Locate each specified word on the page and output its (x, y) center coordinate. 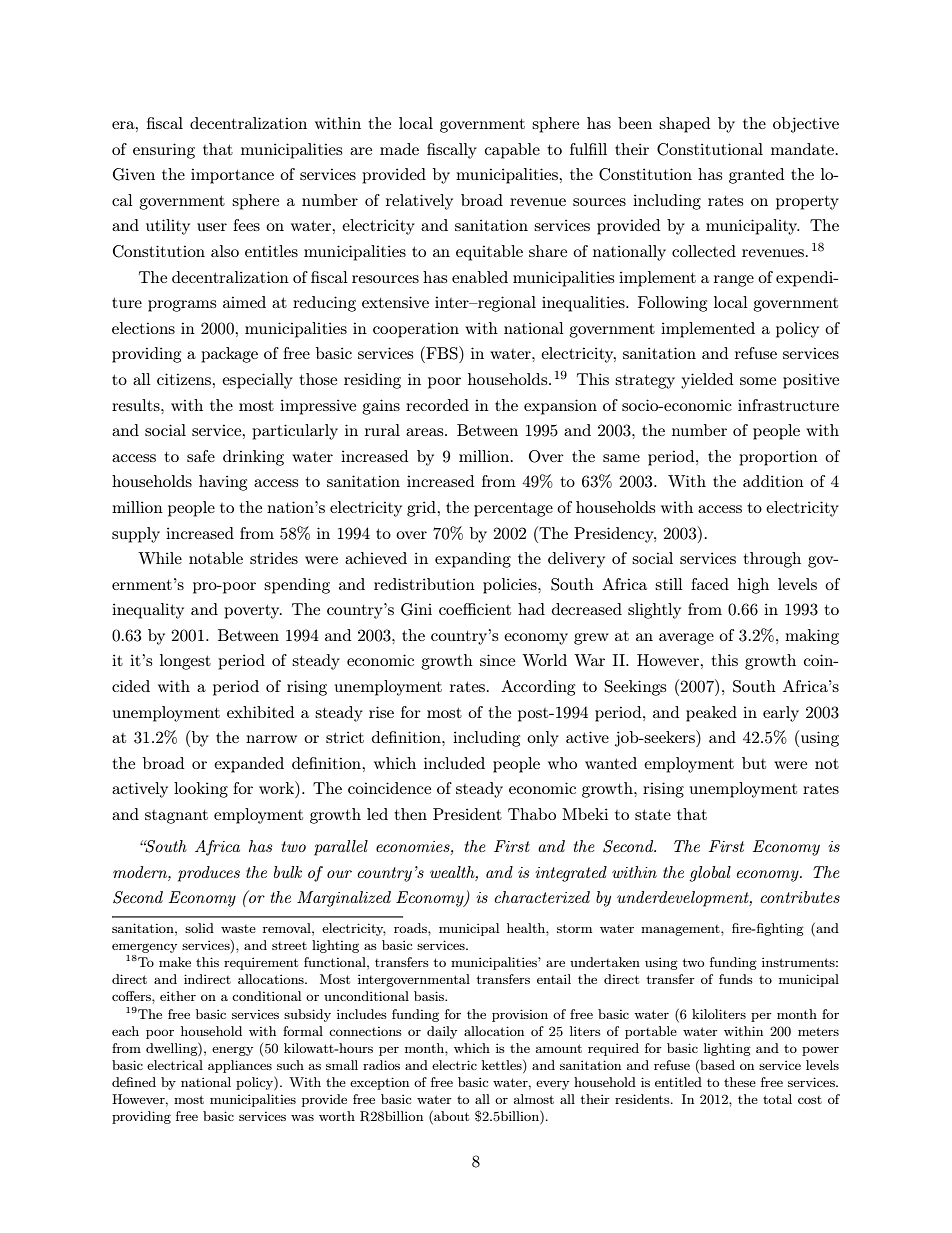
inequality (148, 611)
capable (512, 151)
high (753, 586)
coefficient (475, 609)
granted (757, 176)
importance (232, 176)
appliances (240, 1066)
